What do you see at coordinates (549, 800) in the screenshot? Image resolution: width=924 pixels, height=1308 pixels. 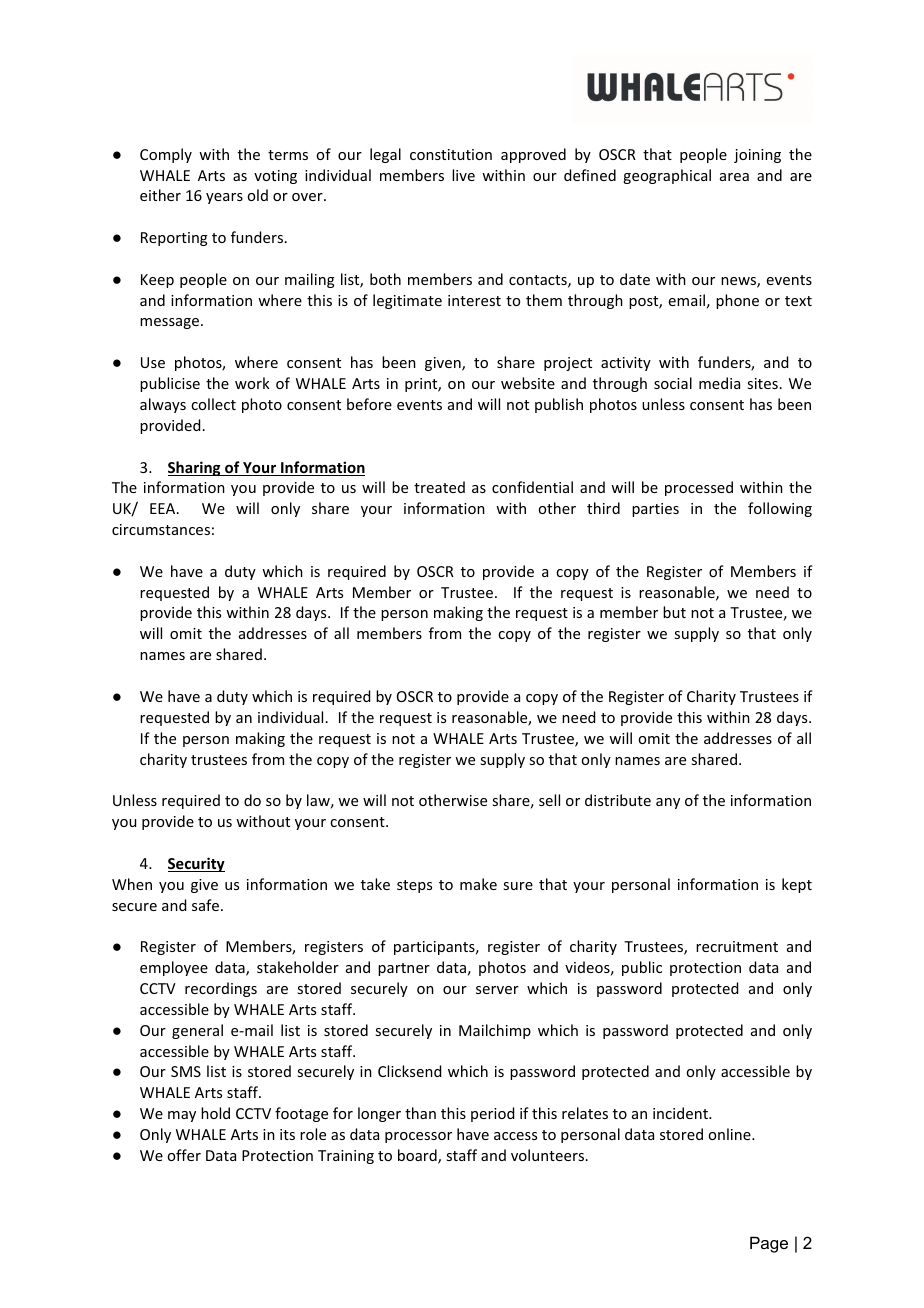 I see `sell` at bounding box center [549, 800].
